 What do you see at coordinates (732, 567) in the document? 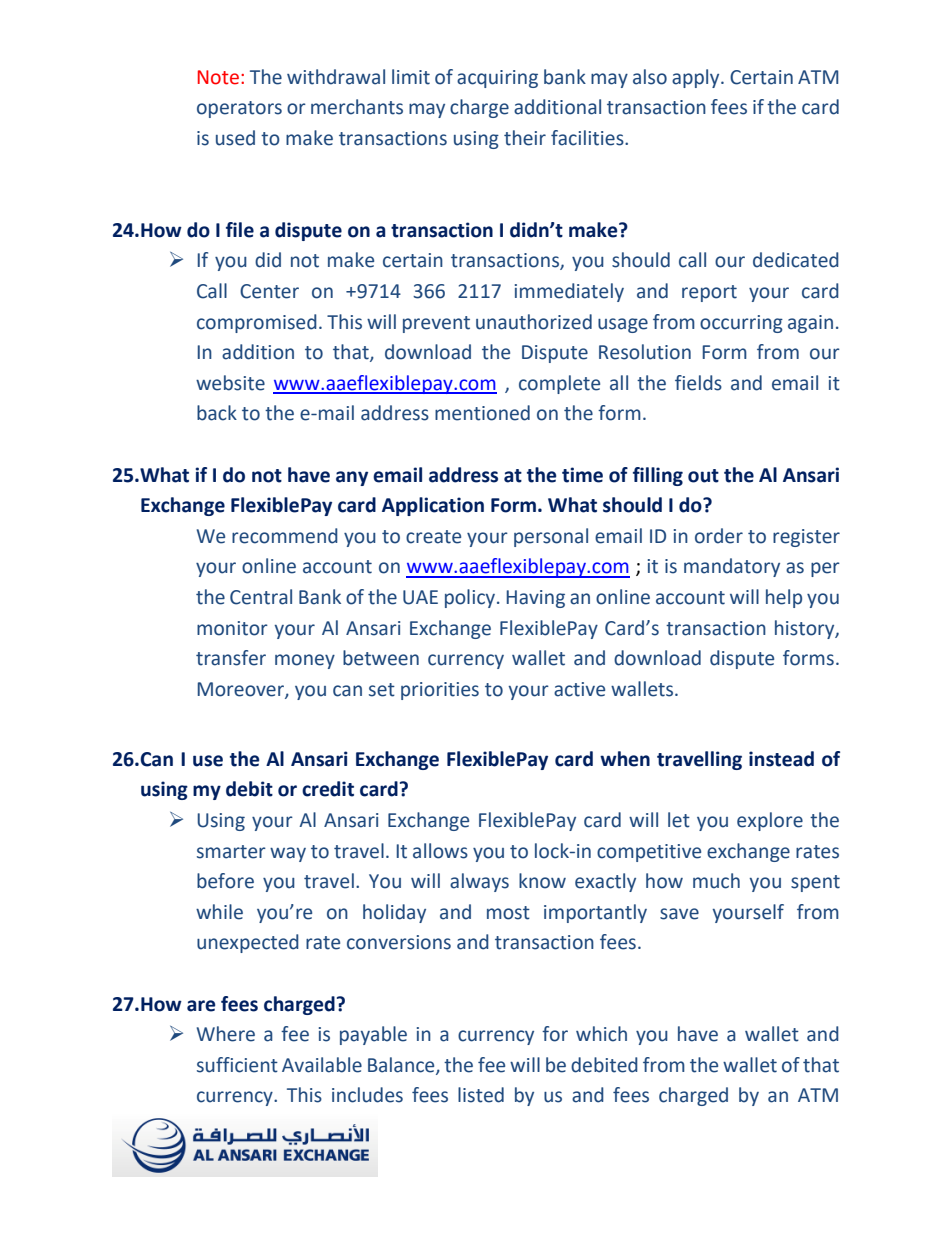
I see `mandatory` at bounding box center [732, 567].
